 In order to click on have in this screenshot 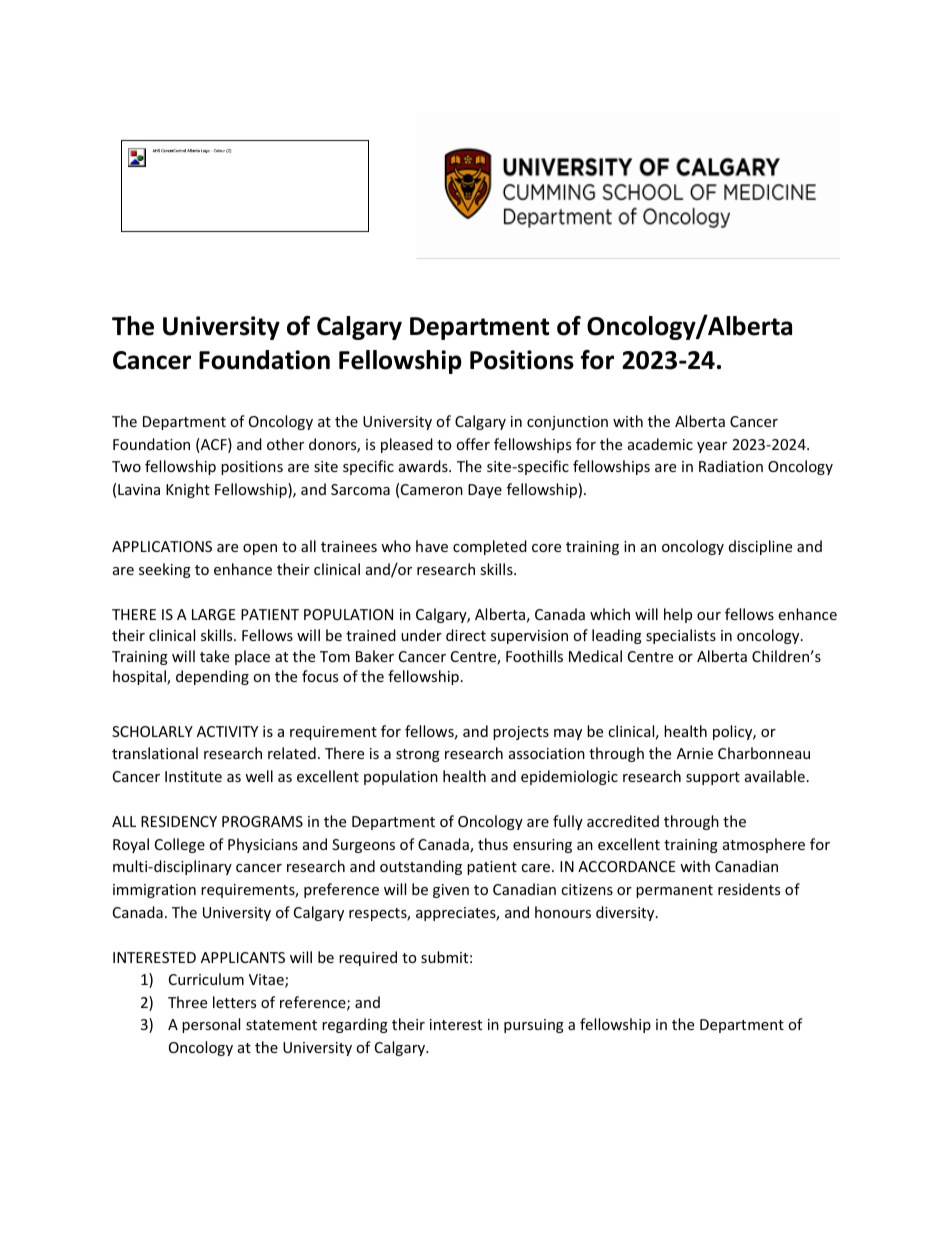, I will do `click(432, 546)`.
